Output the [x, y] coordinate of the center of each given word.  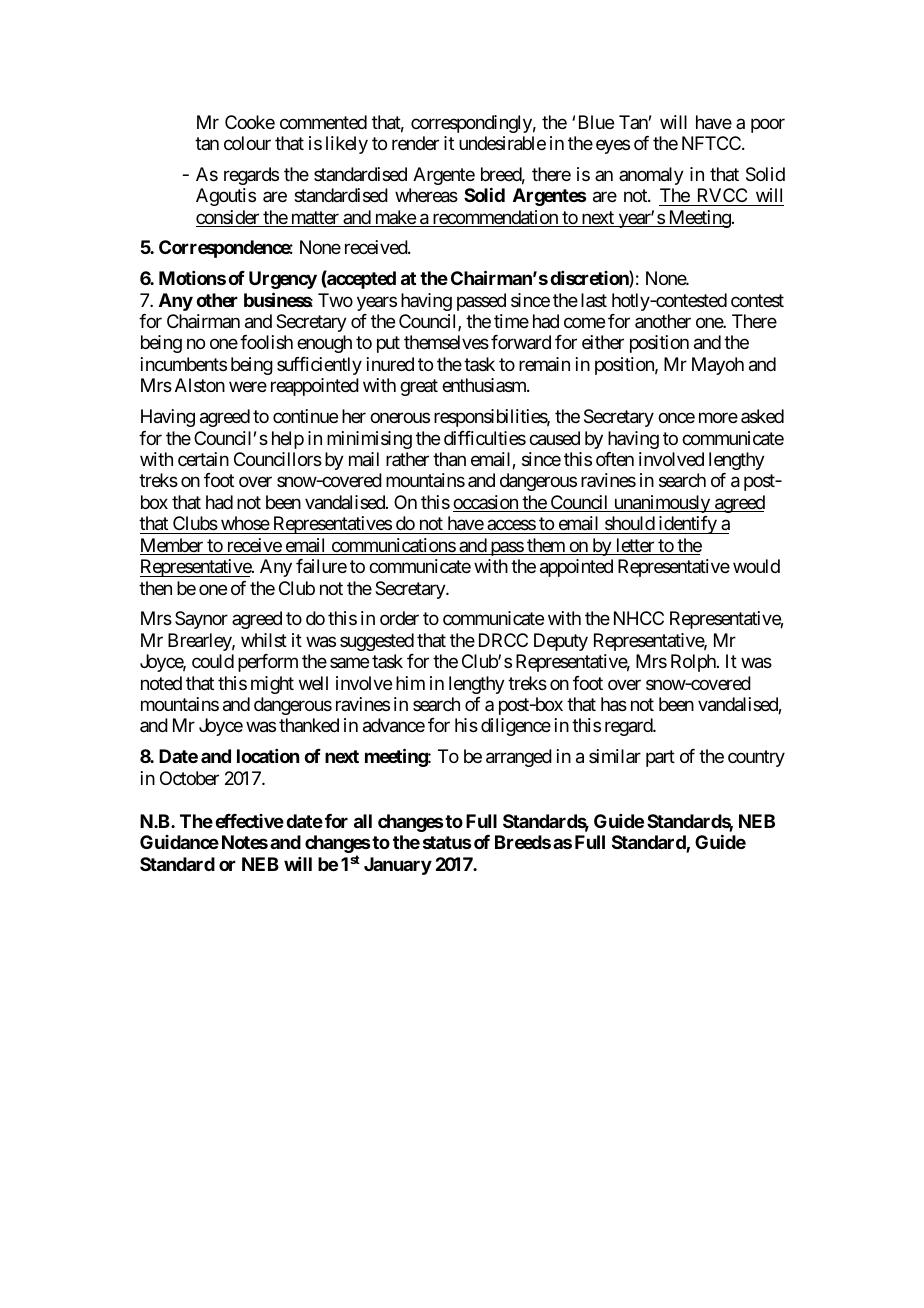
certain [203, 459]
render [415, 143]
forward [521, 342]
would [756, 566]
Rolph [694, 663]
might [272, 685]
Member [172, 546]
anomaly [651, 176]
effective [249, 821]
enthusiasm [485, 385]
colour [247, 143]
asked [762, 416]
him [410, 683]
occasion [486, 503]
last [594, 300]
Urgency [283, 280]
